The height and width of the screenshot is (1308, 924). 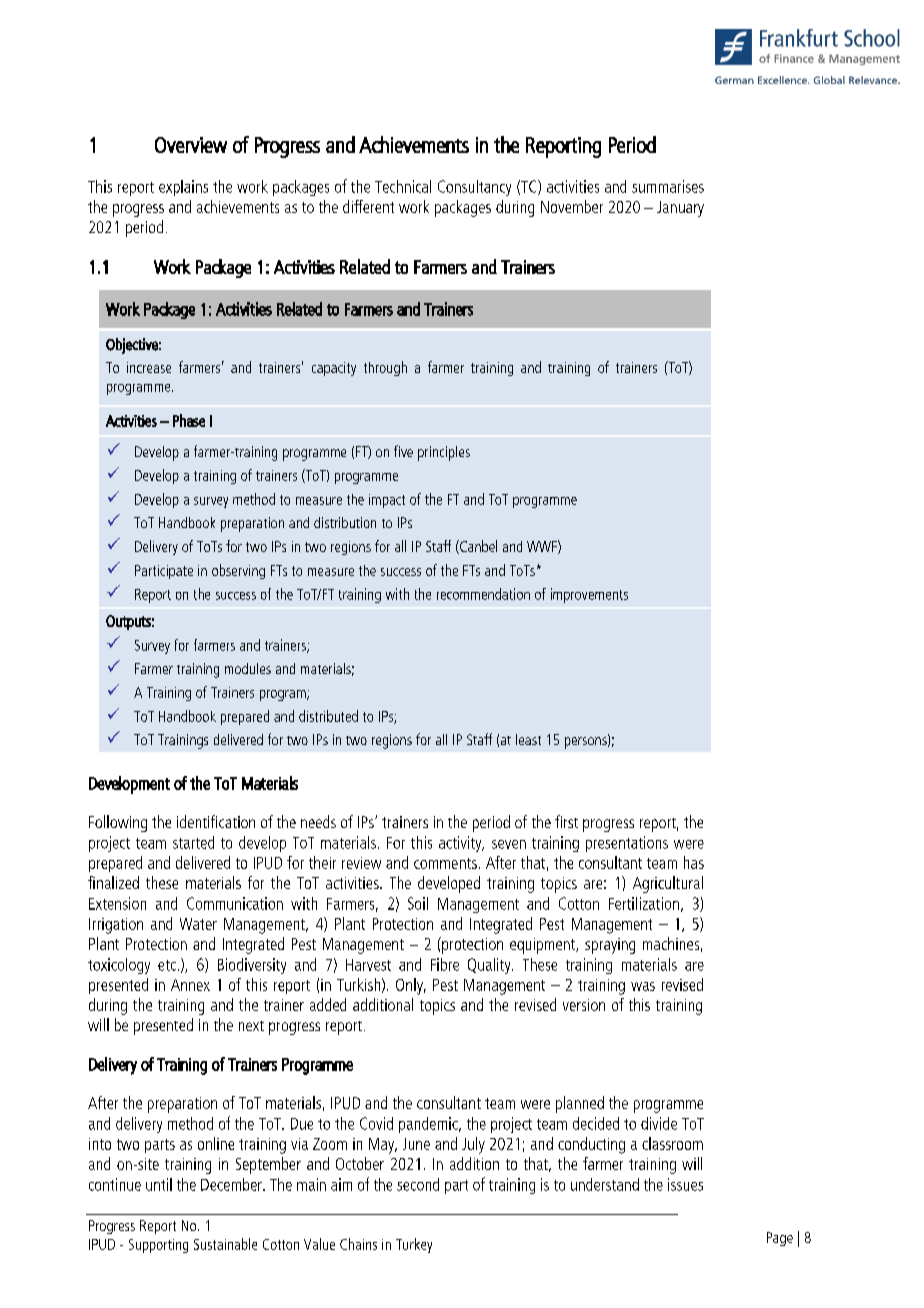 I want to click on until, so click(x=159, y=1184).
